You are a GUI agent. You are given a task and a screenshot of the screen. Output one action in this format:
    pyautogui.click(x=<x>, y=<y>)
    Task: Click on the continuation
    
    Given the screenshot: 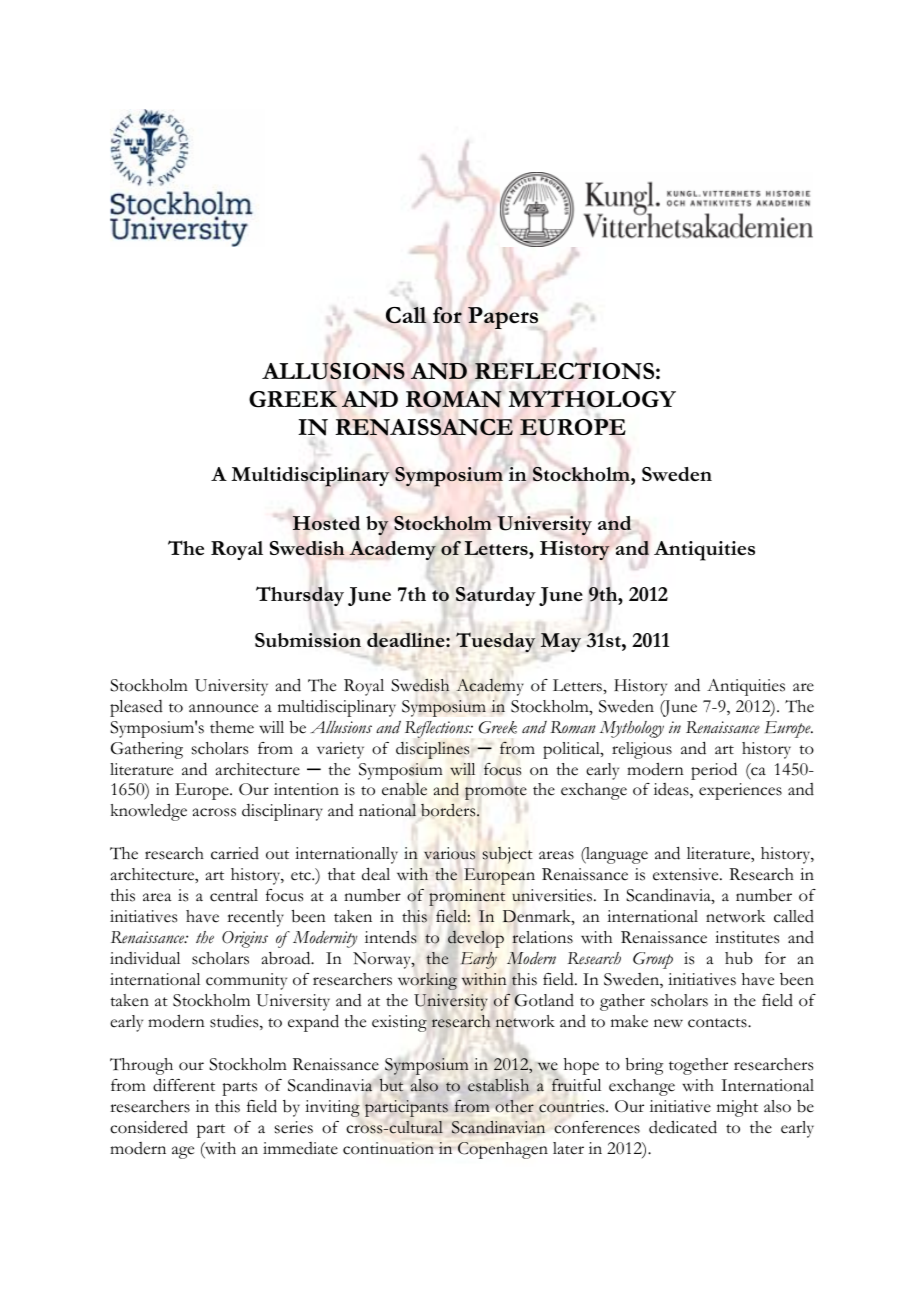 What is the action you would take?
    pyautogui.click(x=388, y=1148)
